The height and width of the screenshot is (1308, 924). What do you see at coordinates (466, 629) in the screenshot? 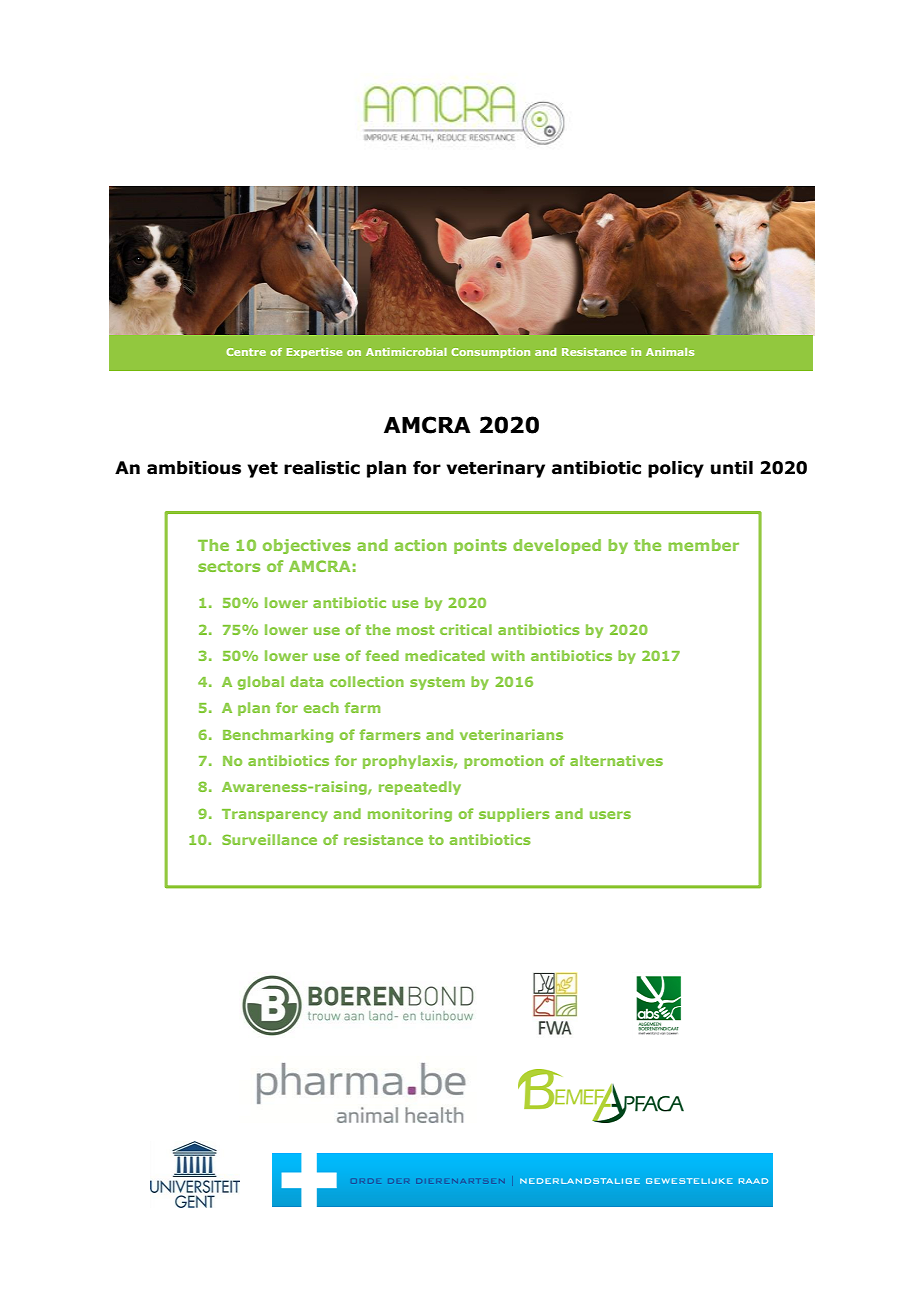
I see `critical` at bounding box center [466, 629].
